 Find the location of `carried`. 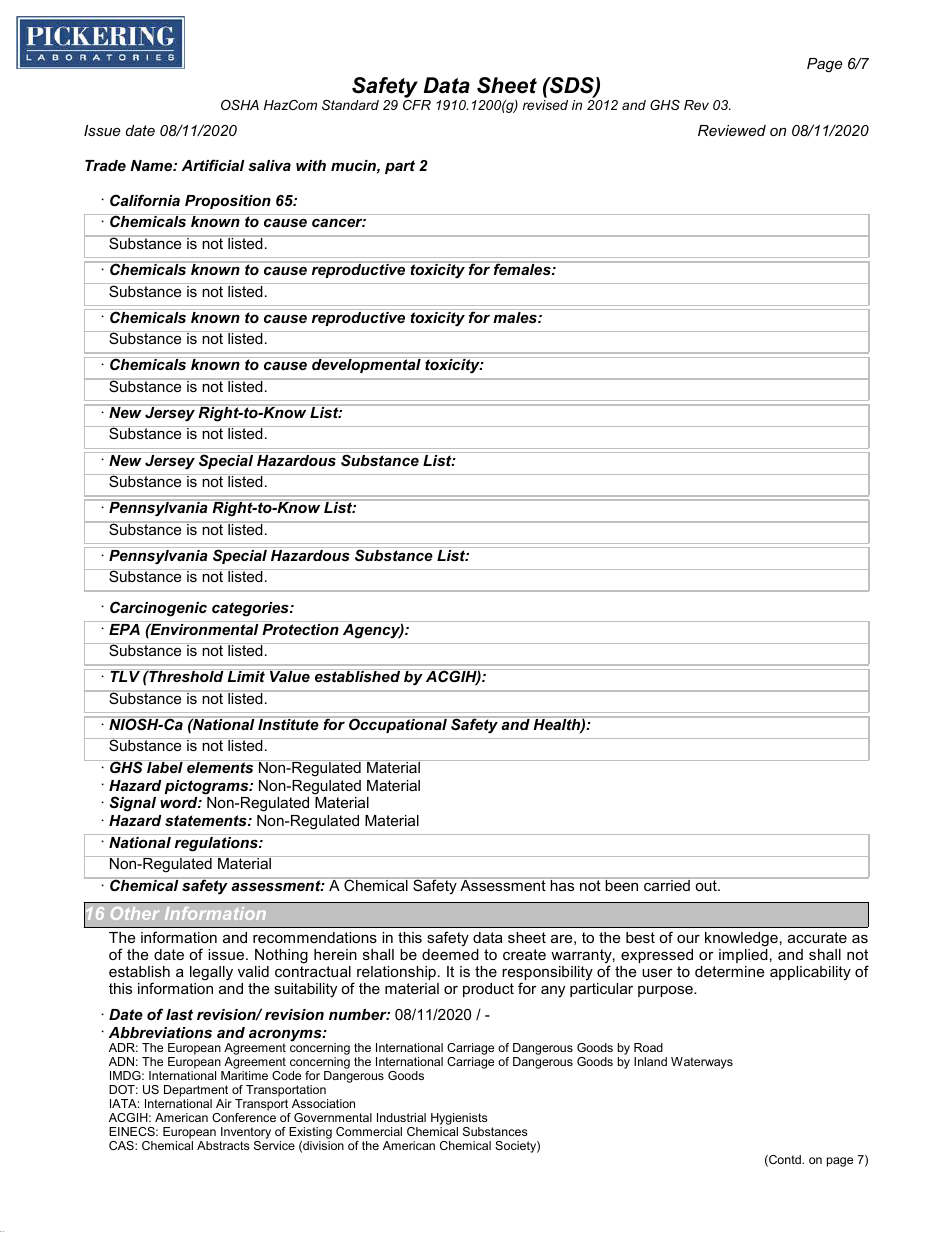

carried is located at coordinates (667, 884).
